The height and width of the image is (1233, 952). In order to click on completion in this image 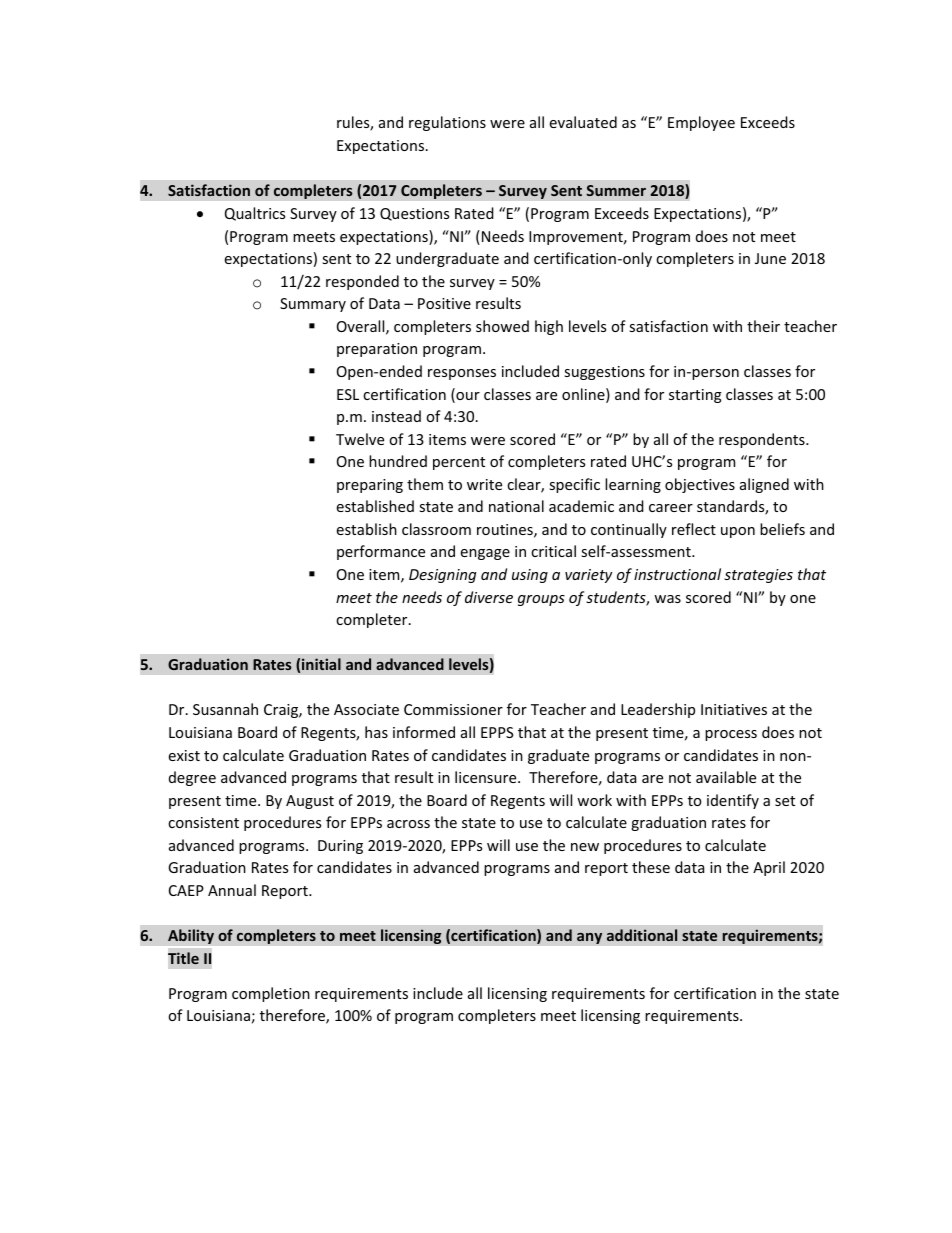, I will do `click(271, 994)`.
